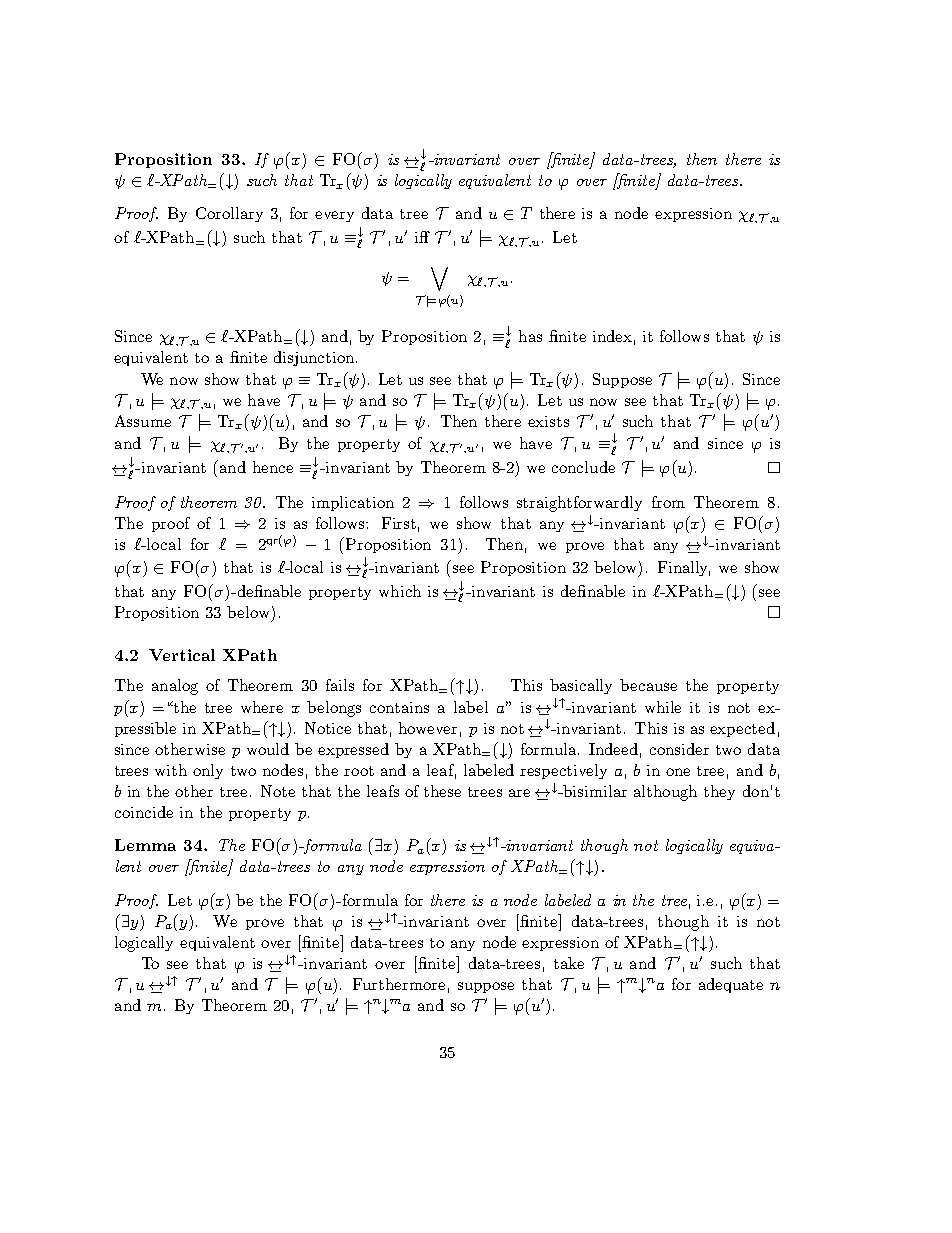 The width and height of the screenshot is (952, 1233). Describe the element at coordinates (422, 237) in the screenshot. I see `iff` at that location.
